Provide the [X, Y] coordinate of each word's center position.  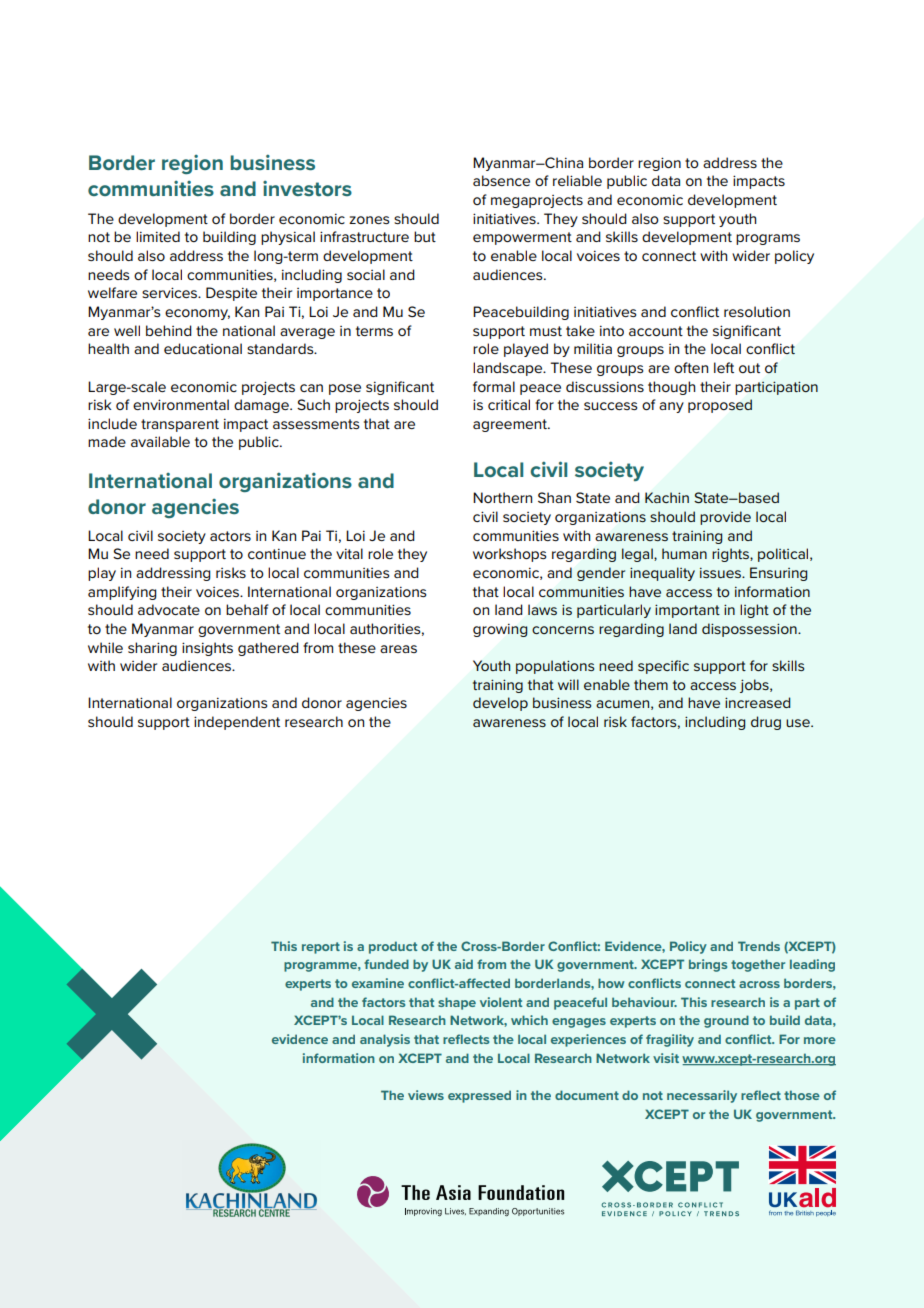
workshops [510, 555]
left [724, 367]
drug [766, 723]
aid [464, 964]
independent [237, 723]
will [568, 684]
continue [277, 553]
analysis [385, 1040]
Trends [759, 946]
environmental [181, 404]
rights [731, 555]
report [321, 948]
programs [768, 239]
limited [158, 236]
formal [494, 386]
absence [501, 180]
